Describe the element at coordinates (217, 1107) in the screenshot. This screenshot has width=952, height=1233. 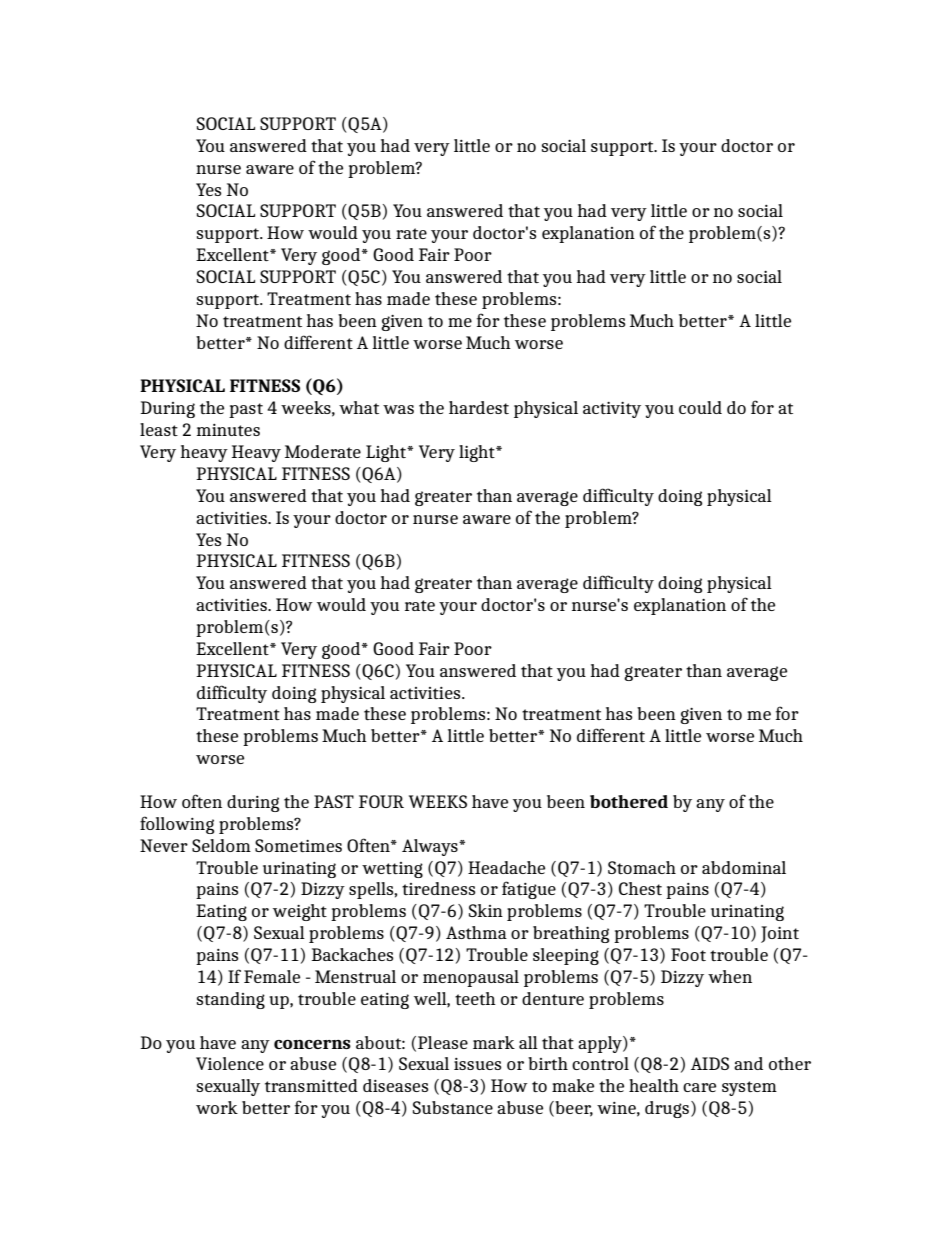
I see `work` at that location.
